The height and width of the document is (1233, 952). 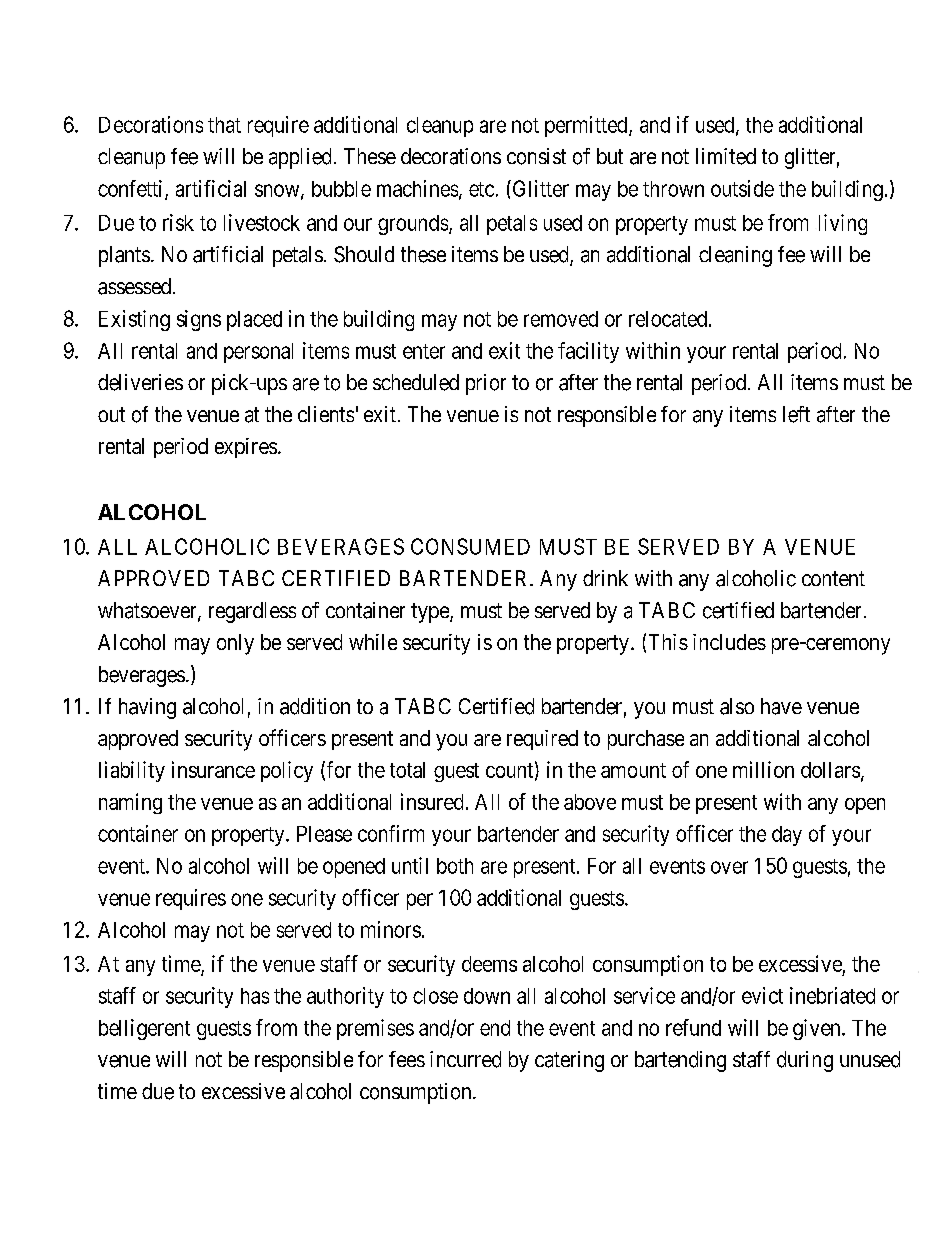 What do you see at coordinates (726, 156) in the document?
I see `limited` at bounding box center [726, 156].
